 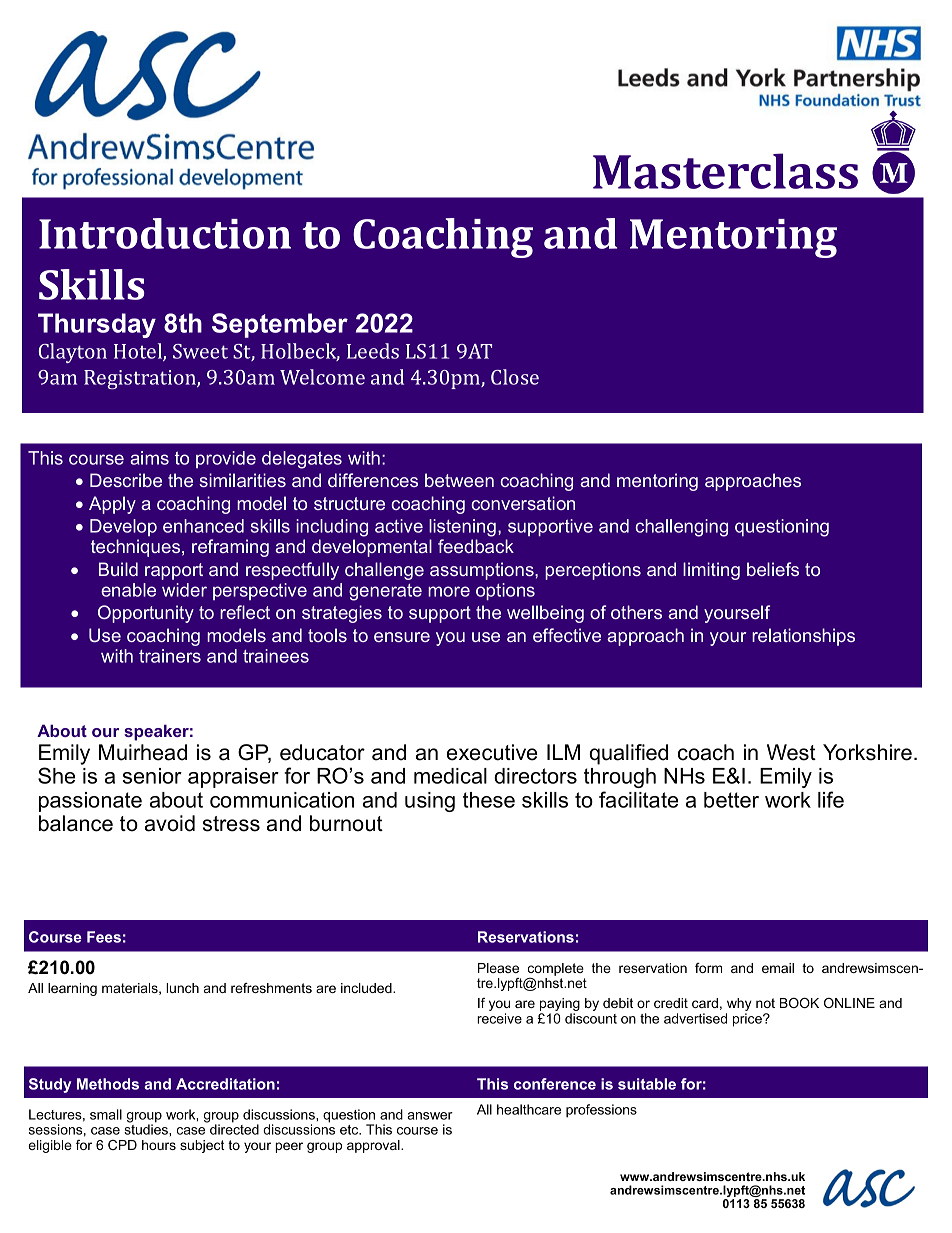 I want to click on trainers, so click(x=170, y=656).
